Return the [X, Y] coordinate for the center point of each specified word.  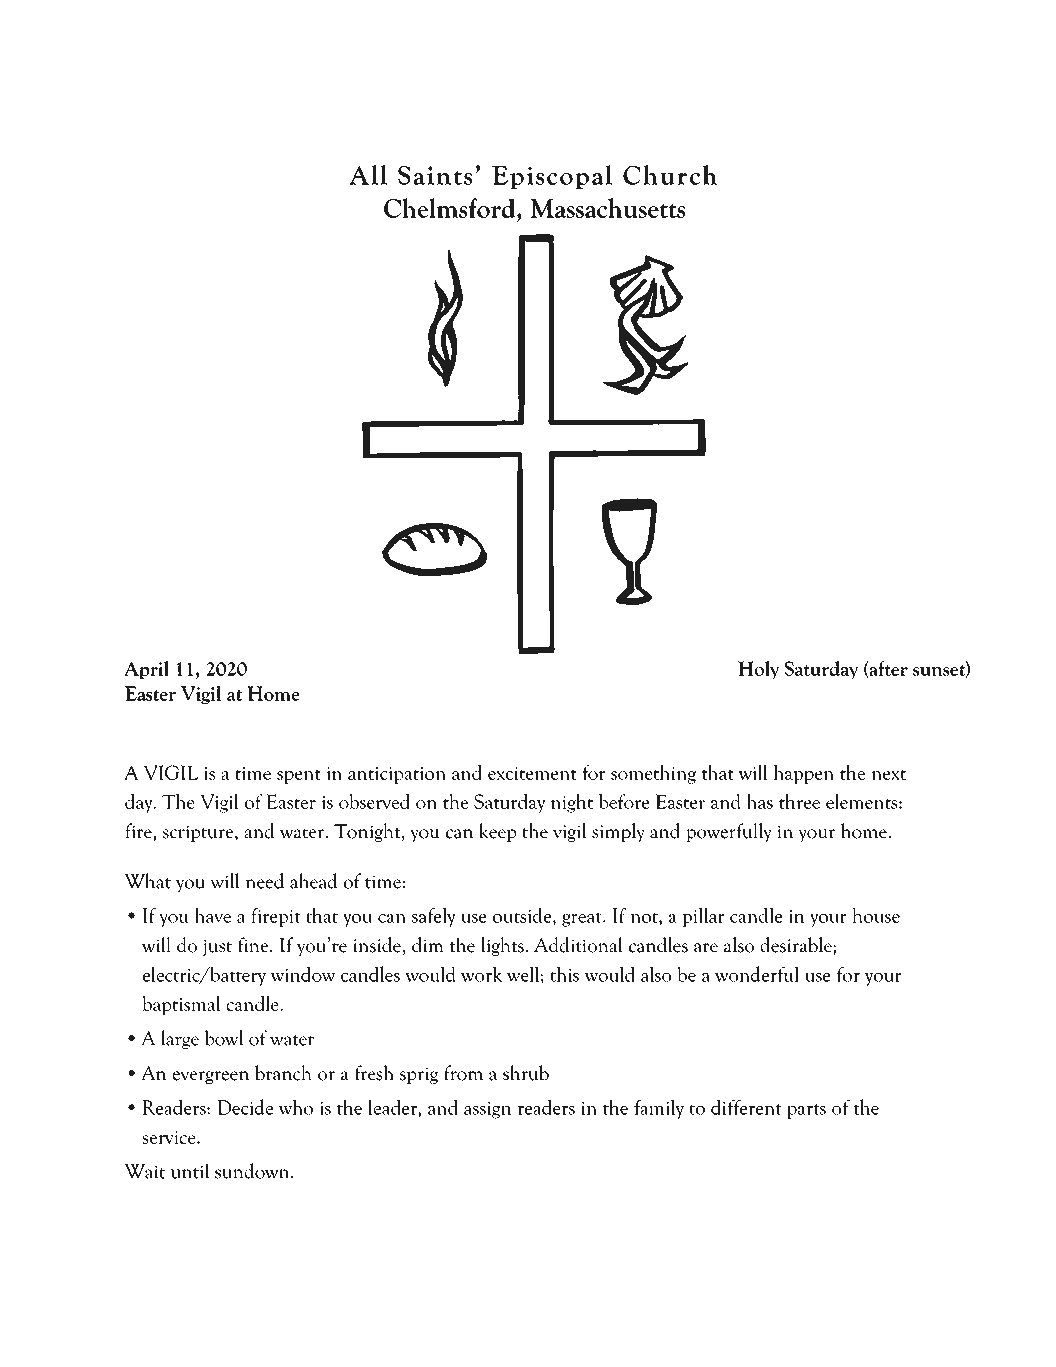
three [799, 801]
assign [488, 1110]
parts [806, 1111]
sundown [253, 1171]
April [146, 670]
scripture [199, 833]
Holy [758, 670]
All [368, 175]
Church [670, 175]
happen [804, 774]
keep [497, 832]
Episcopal [552, 177]
